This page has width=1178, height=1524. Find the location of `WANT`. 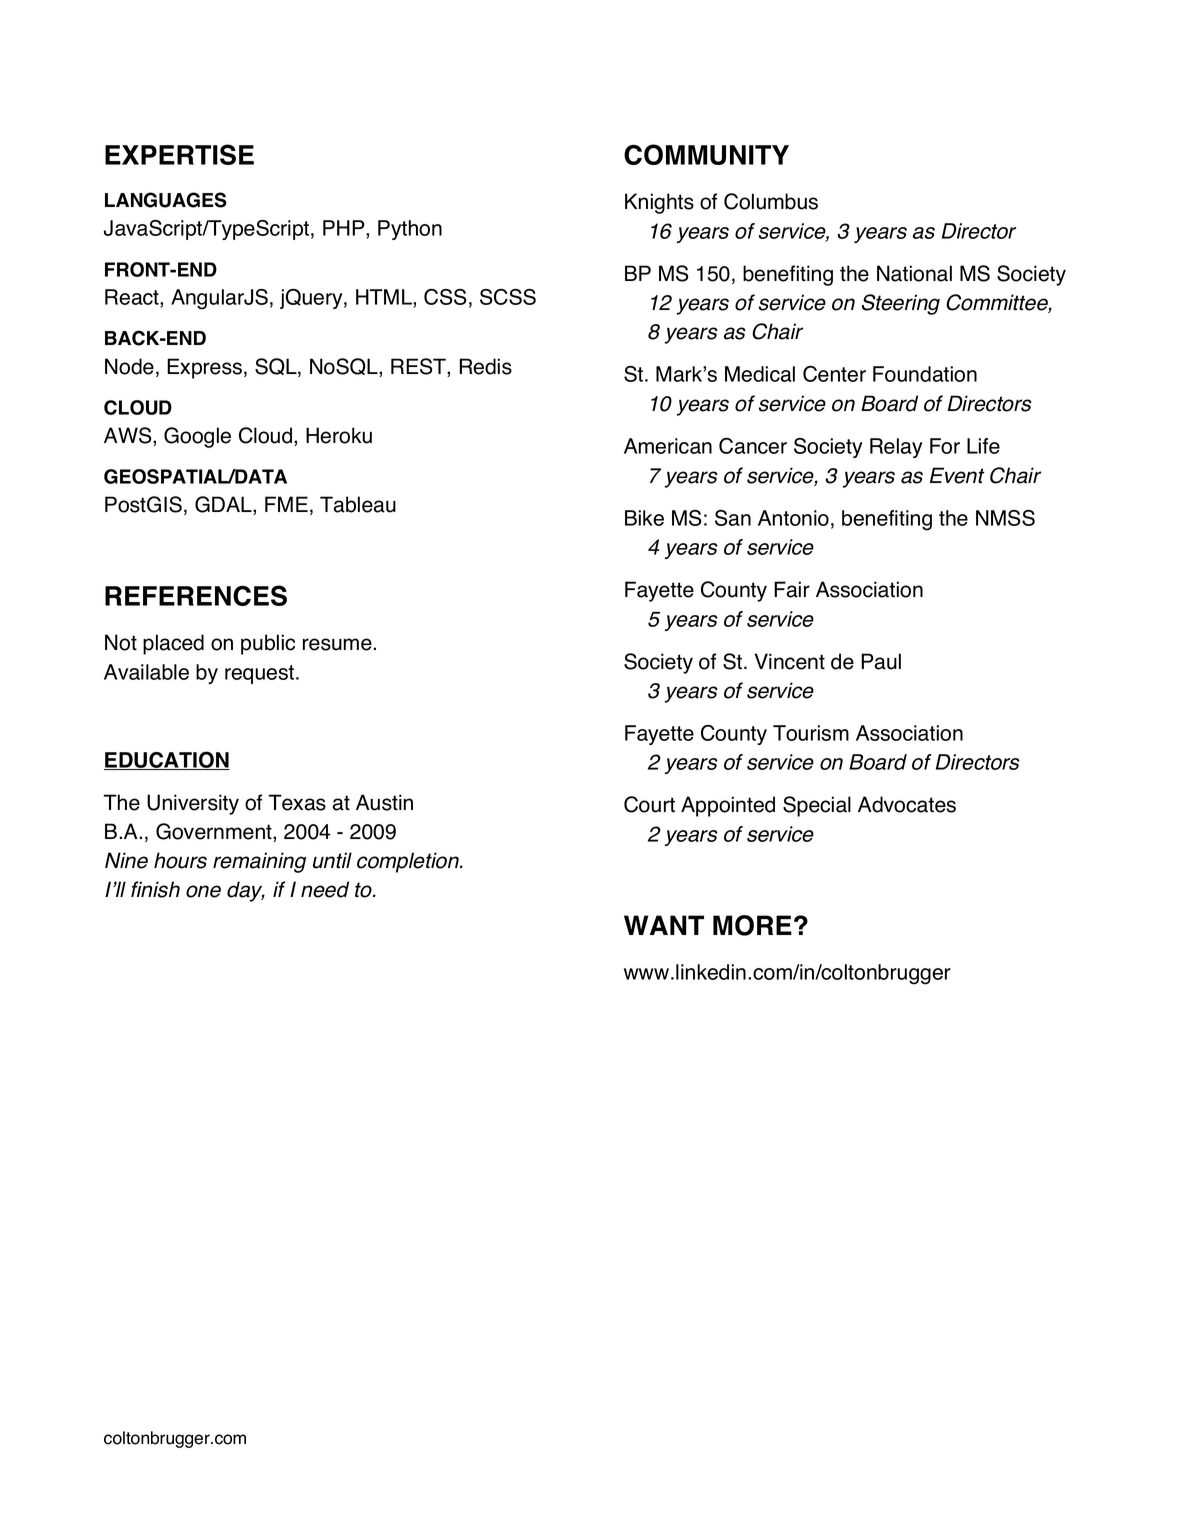

WANT is located at coordinates (664, 925).
